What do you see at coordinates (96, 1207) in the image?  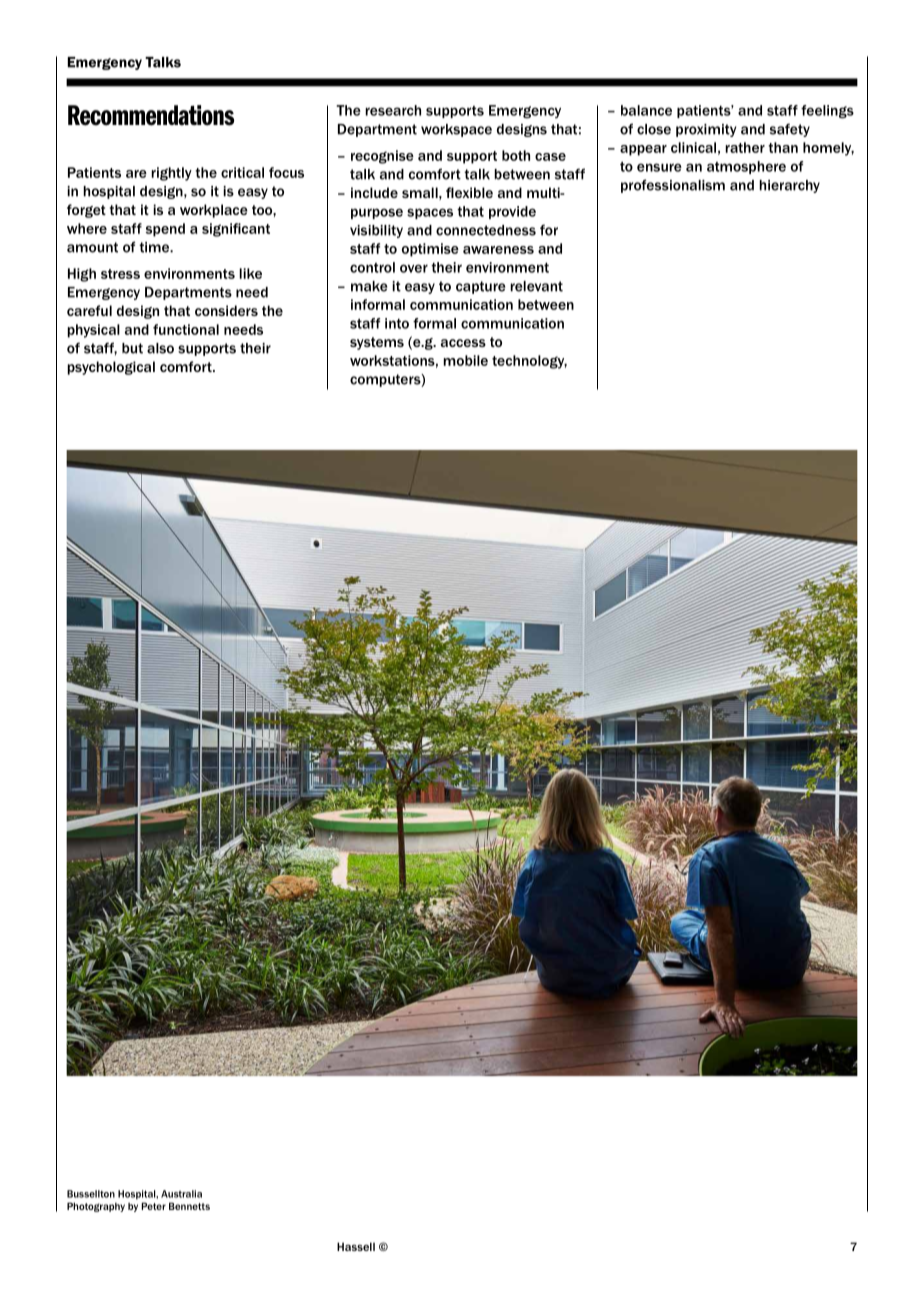 I see `Photography` at bounding box center [96, 1207].
